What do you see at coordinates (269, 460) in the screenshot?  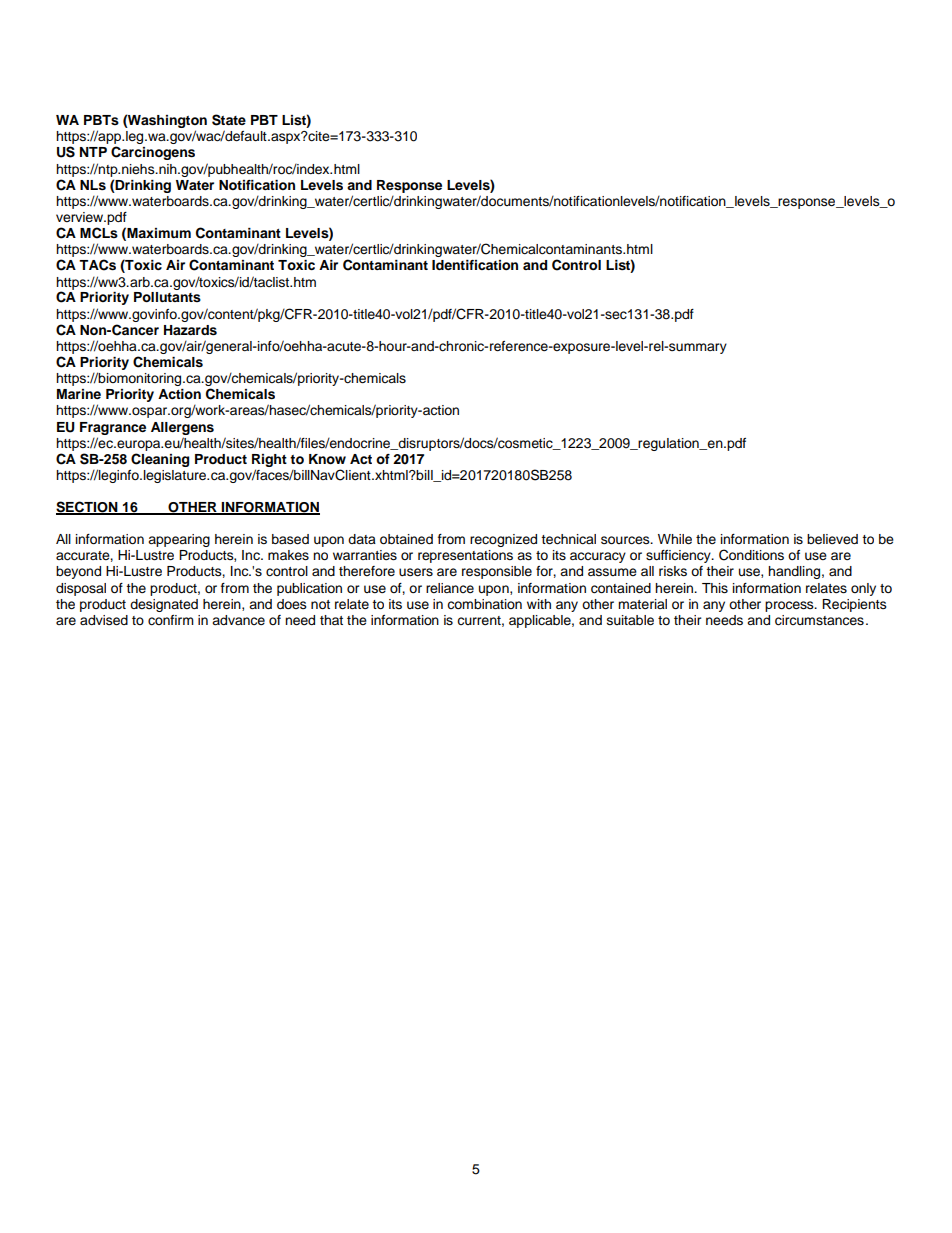 I see `Right` at bounding box center [269, 460].
